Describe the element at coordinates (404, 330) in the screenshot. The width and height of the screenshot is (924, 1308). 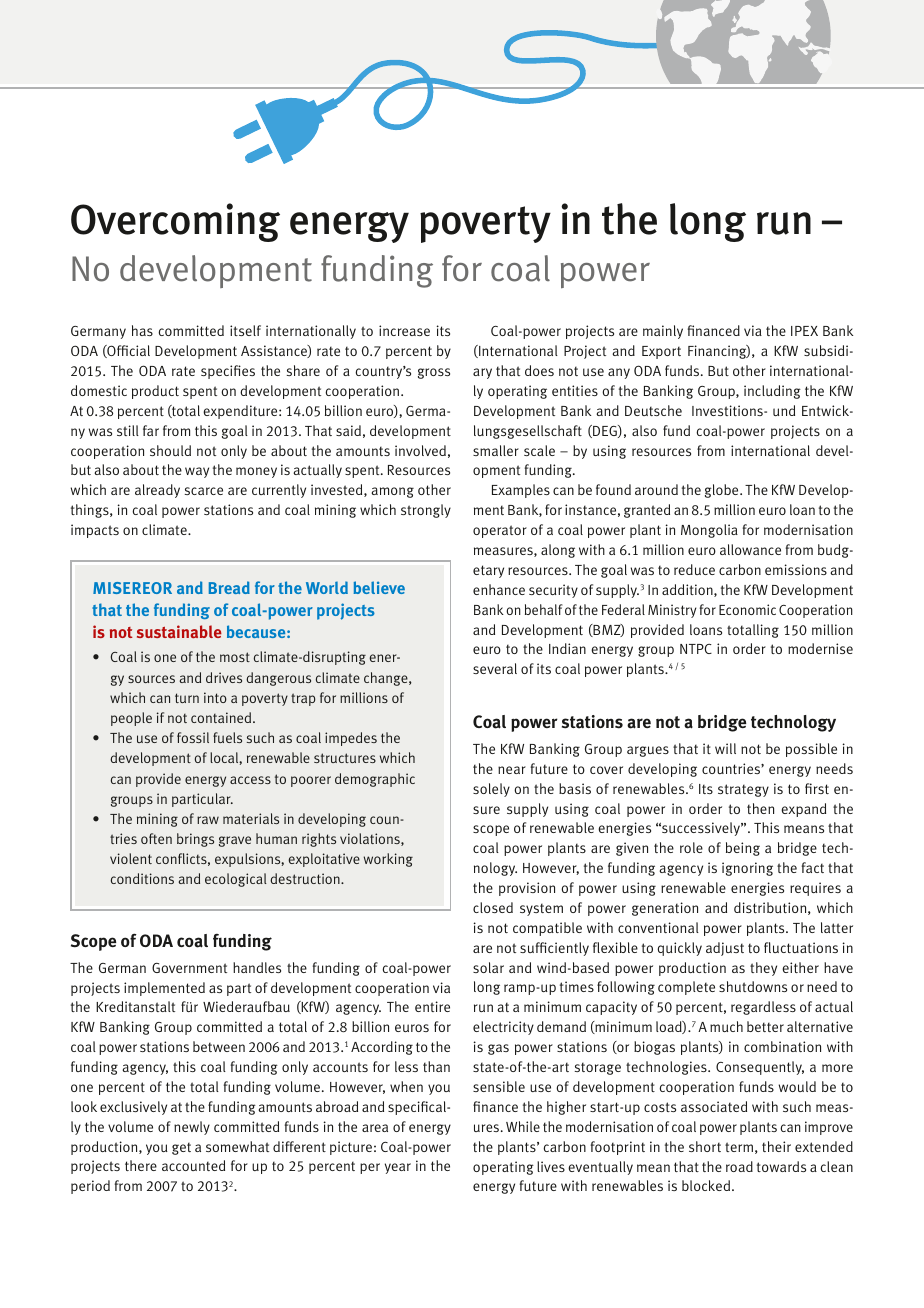
I see `increase` at that location.
